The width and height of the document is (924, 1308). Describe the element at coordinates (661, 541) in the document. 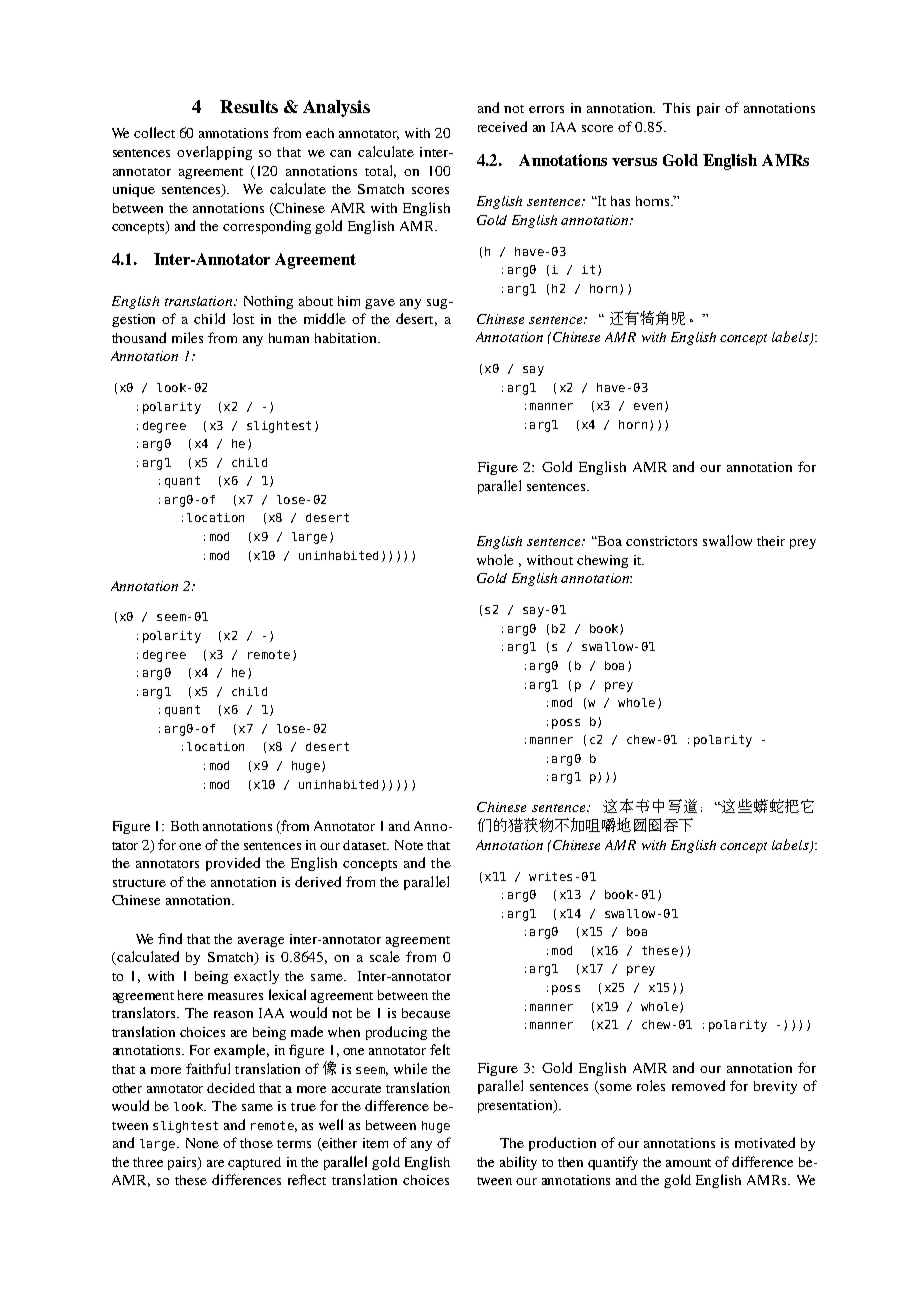

I see `constrictors` at that location.
